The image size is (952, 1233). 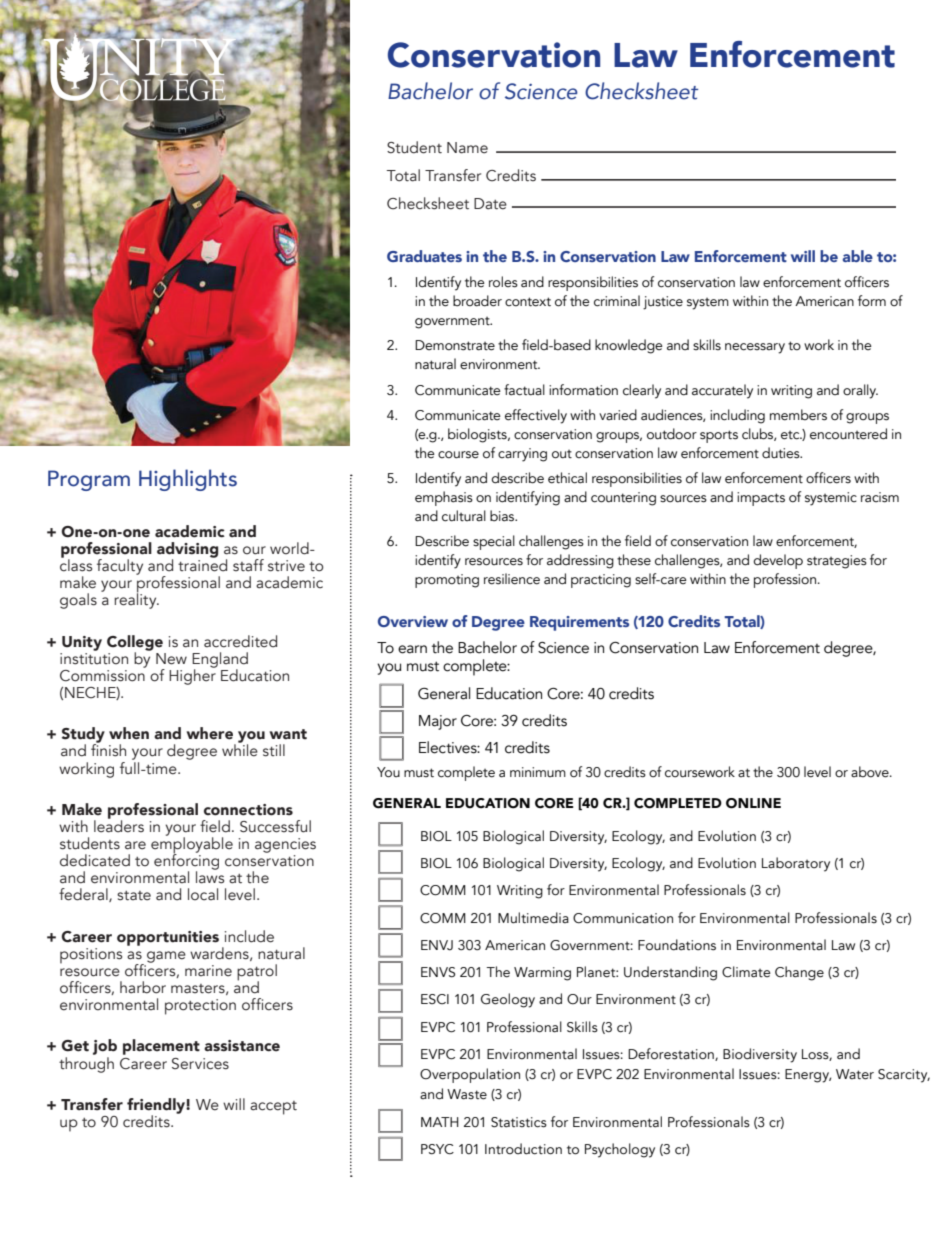 What do you see at coordinates (490, 204) in the document?
I see `Date` at bounding box center [490, 204].
